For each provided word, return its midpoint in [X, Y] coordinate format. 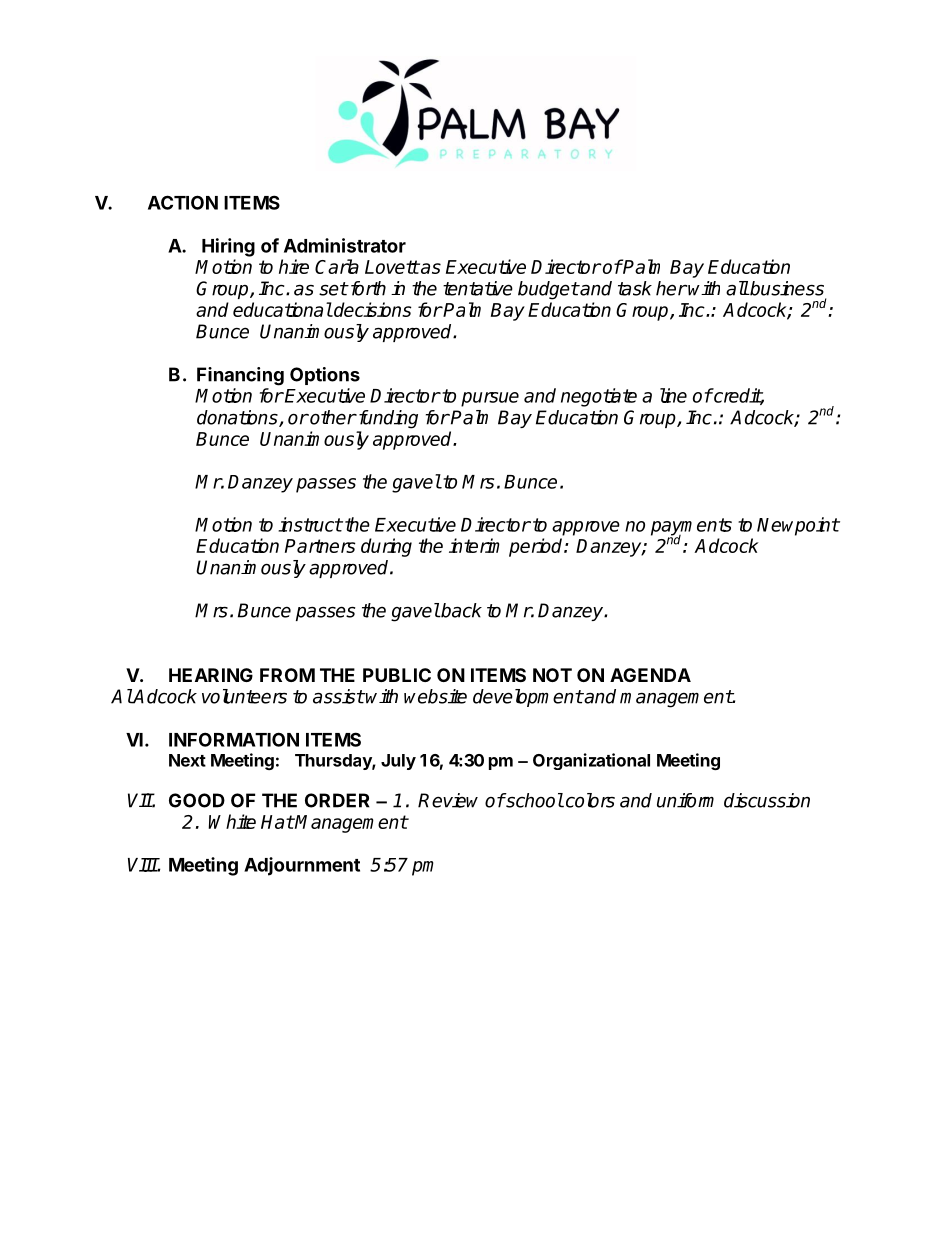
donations [238, 418]
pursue [490, 399]
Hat [277, 822]
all [737, 288]
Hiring [228, 247]
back [460, 610]
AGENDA [650, 675]
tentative [478, 288]
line [673, 395]
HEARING [211, 675]
